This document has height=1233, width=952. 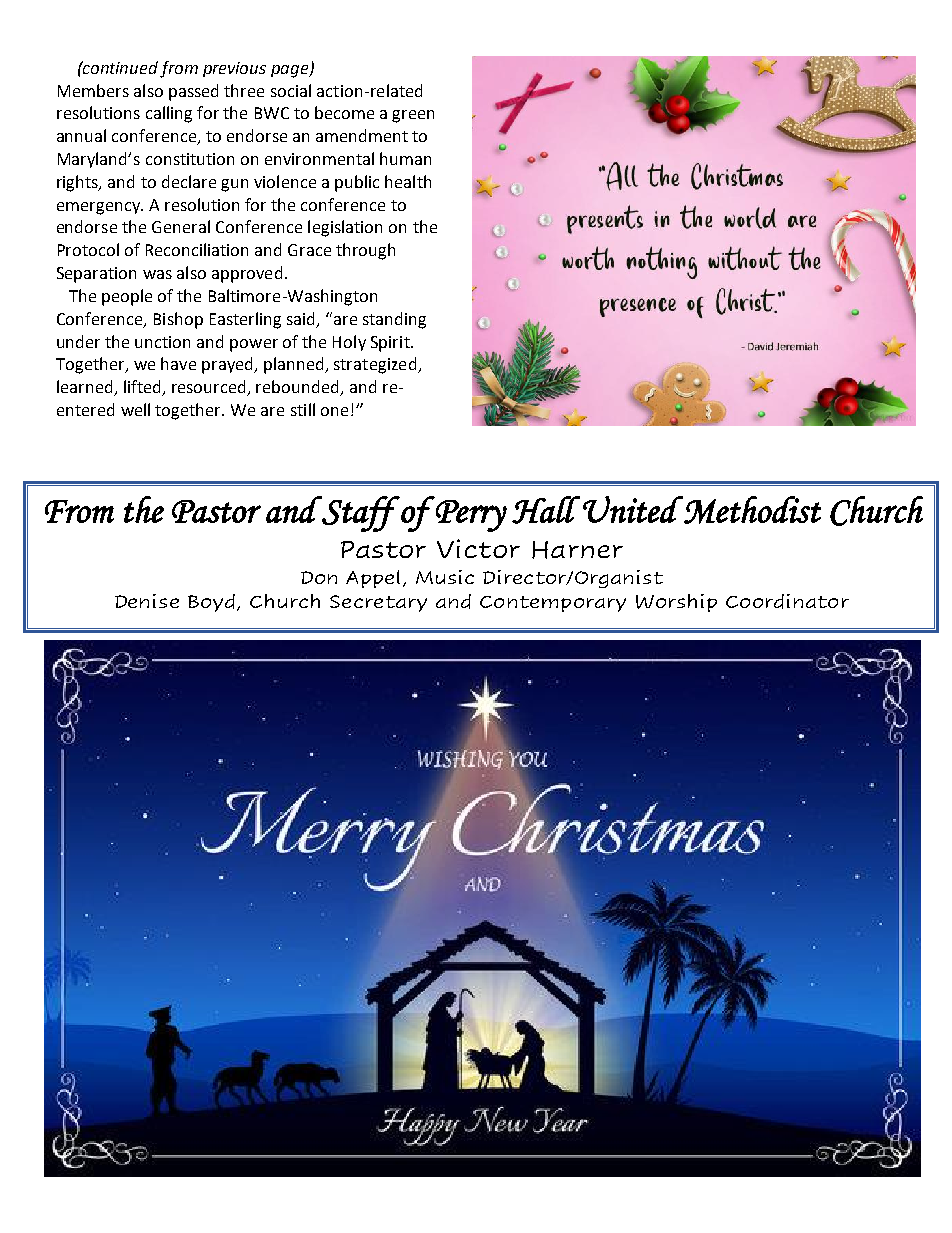 What do you see at coordinates (303, 409) in the document?
I see `still` at bounding box center [303, 409].
